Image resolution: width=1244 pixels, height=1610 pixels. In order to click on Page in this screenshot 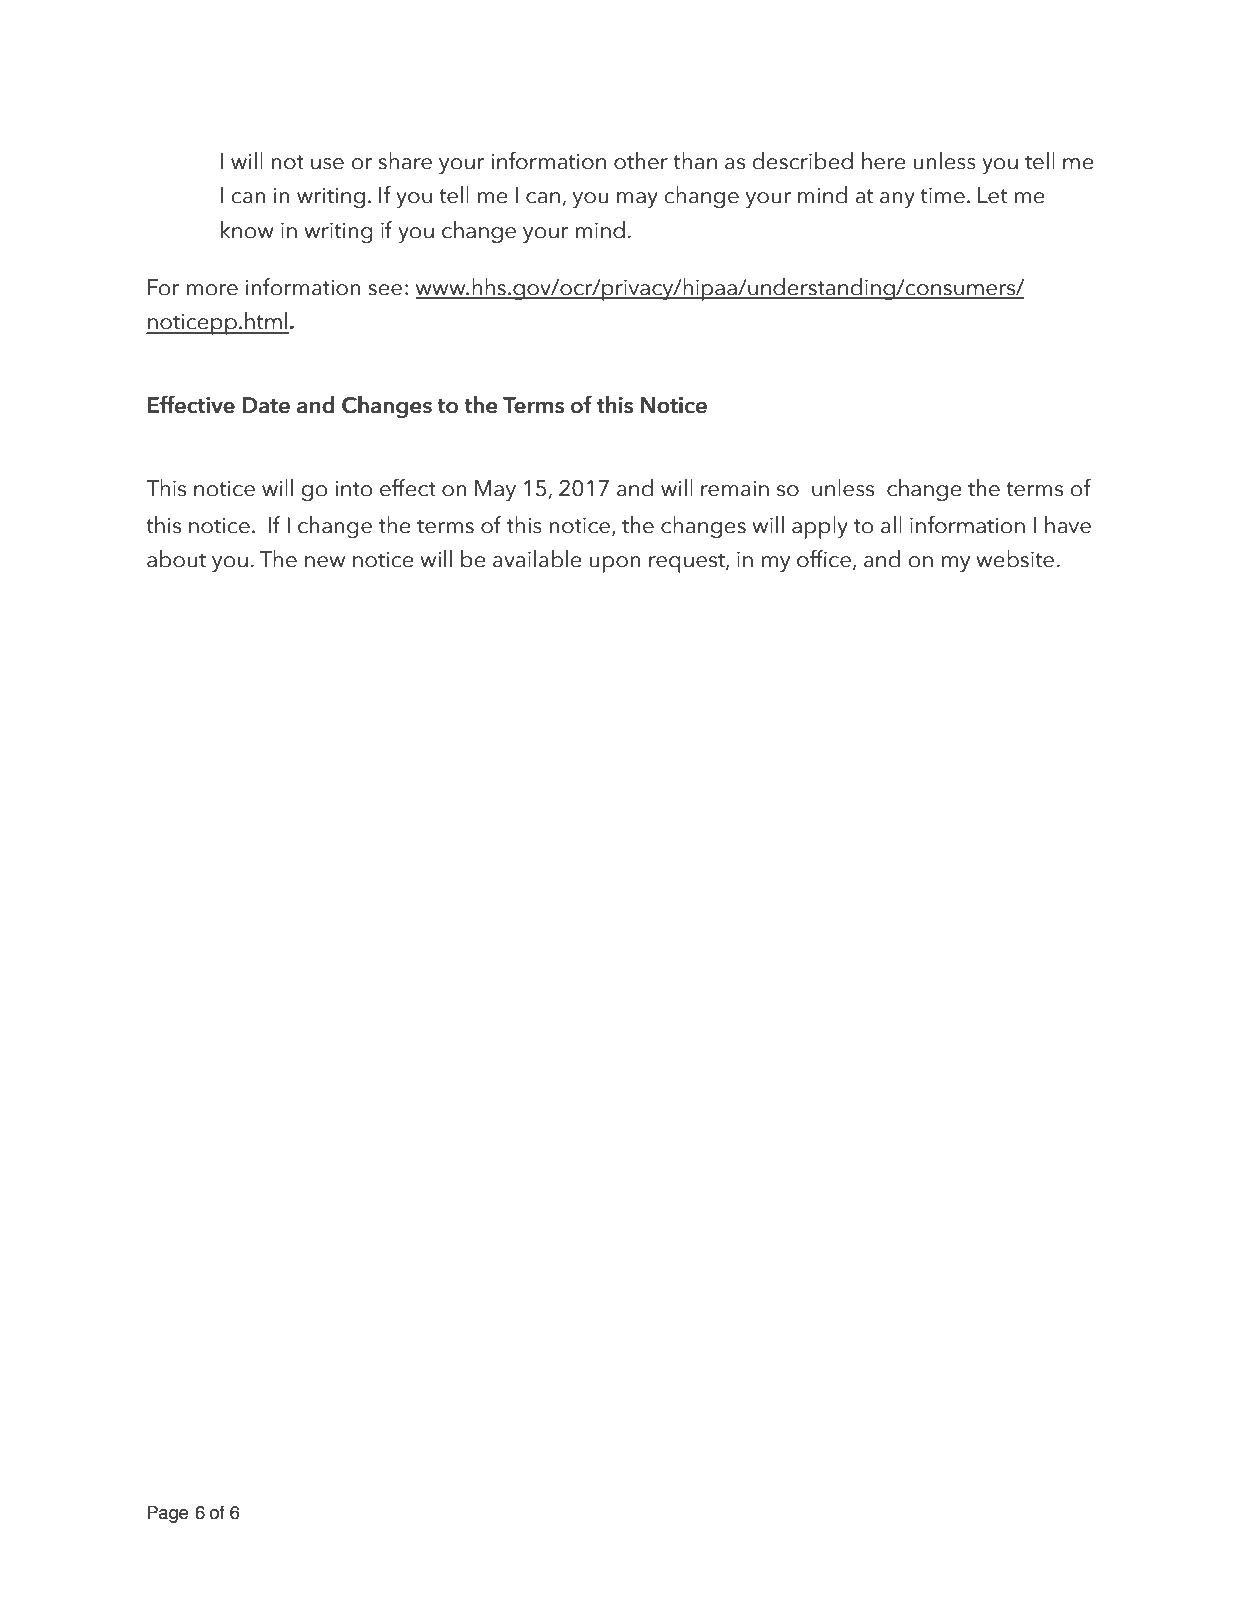, I will do `click(167, 1514)`.
